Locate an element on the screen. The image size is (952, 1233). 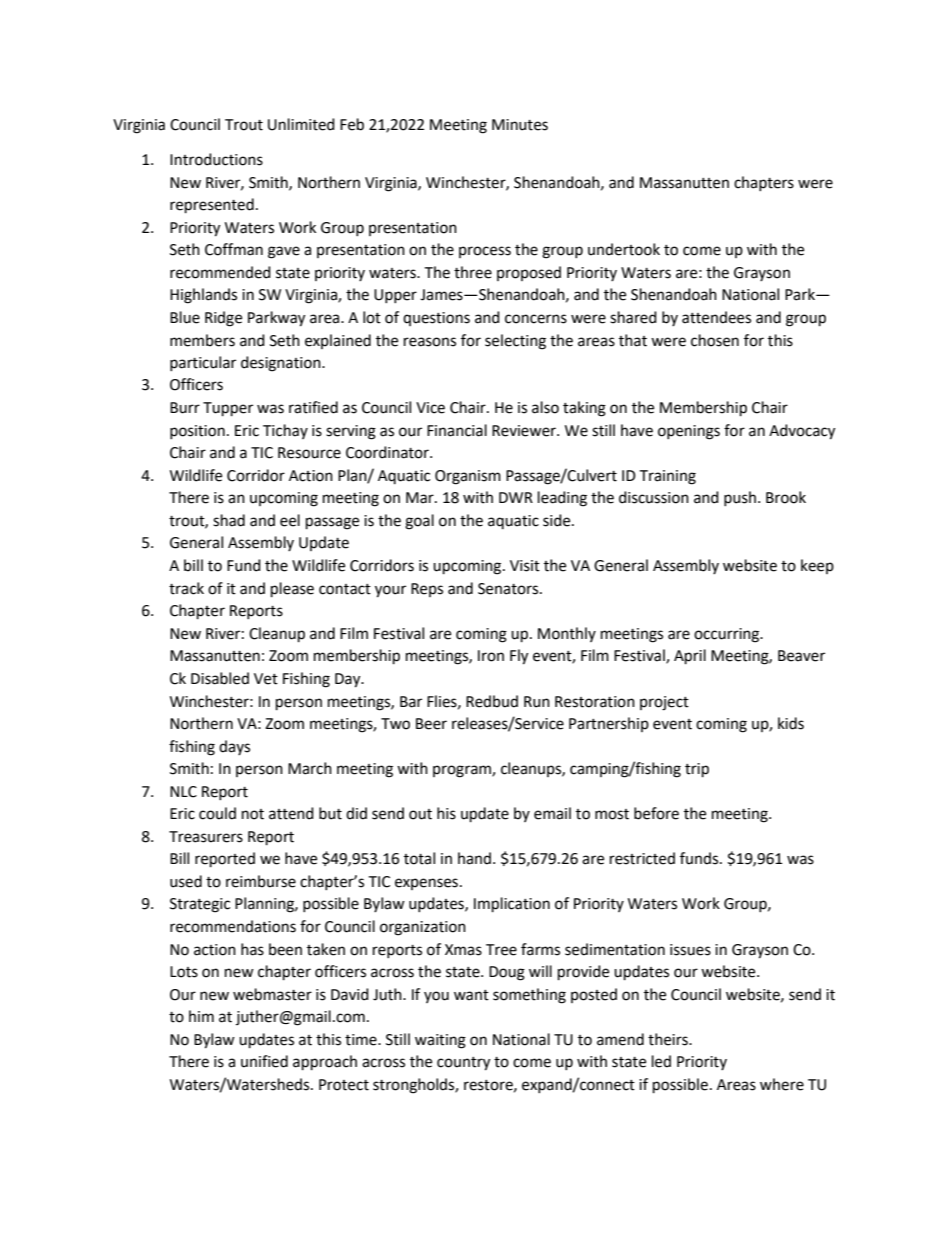
hand is located at coordinates (474, 858).
